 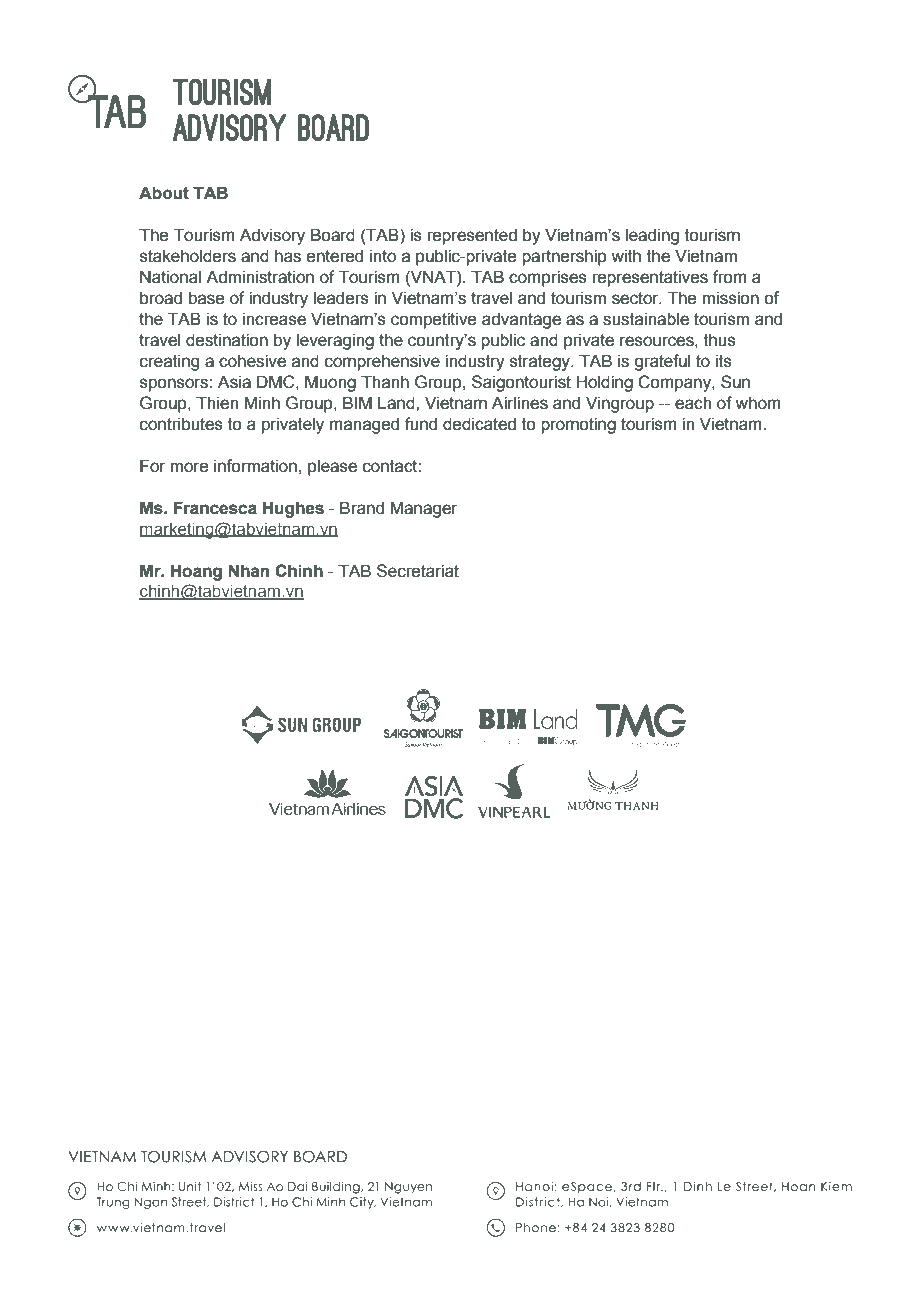 What do you see at coordinates (255, 466) in the screenshot?
I see `information` at bounding box center [255, 466].
